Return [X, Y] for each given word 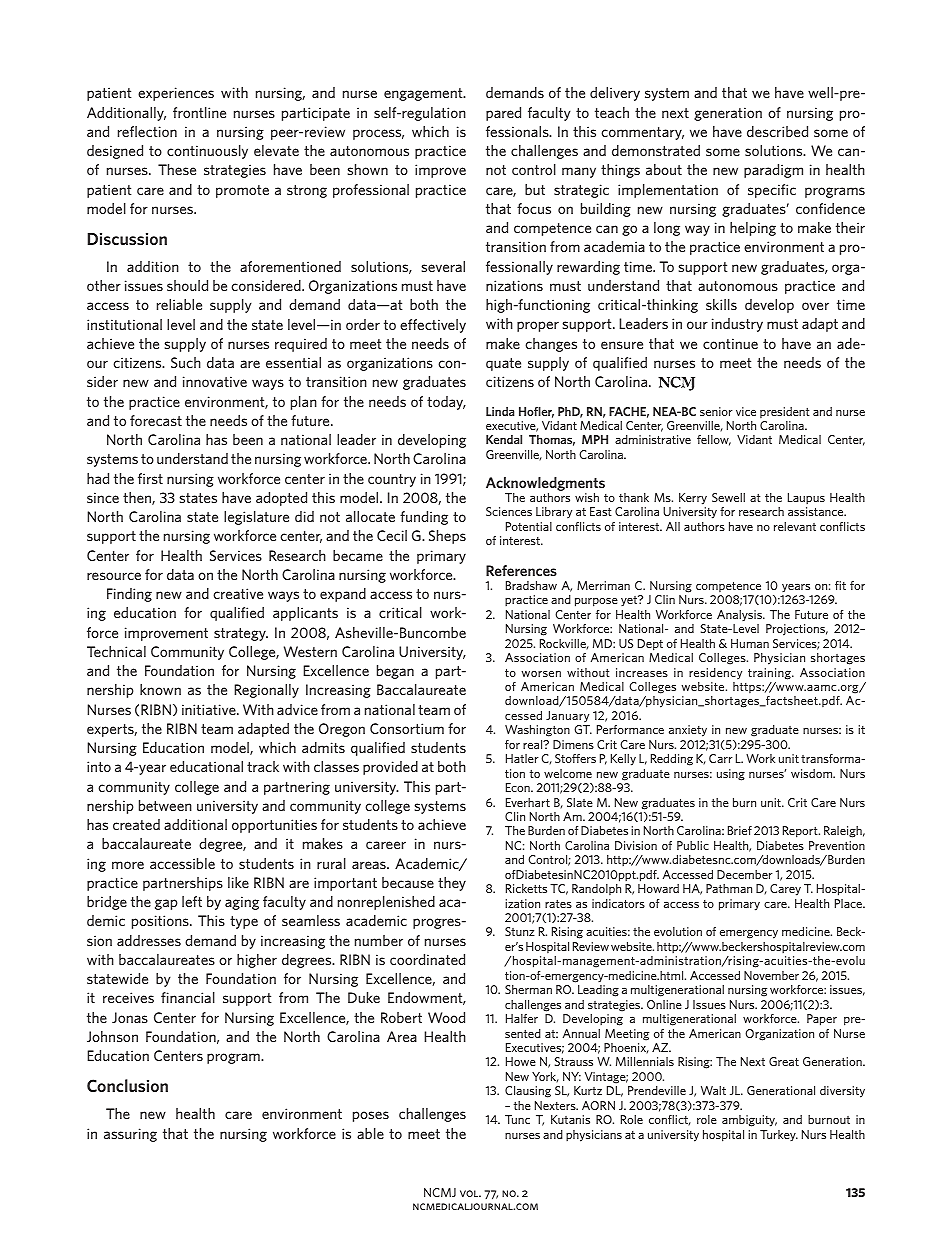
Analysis [740, 615]
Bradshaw [531, 585]
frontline [199, 112]
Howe [521, 1061]
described [777, 131]
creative [238, 593]
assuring [130, 1135]
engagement [424, 94]
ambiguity [749, 1121]
